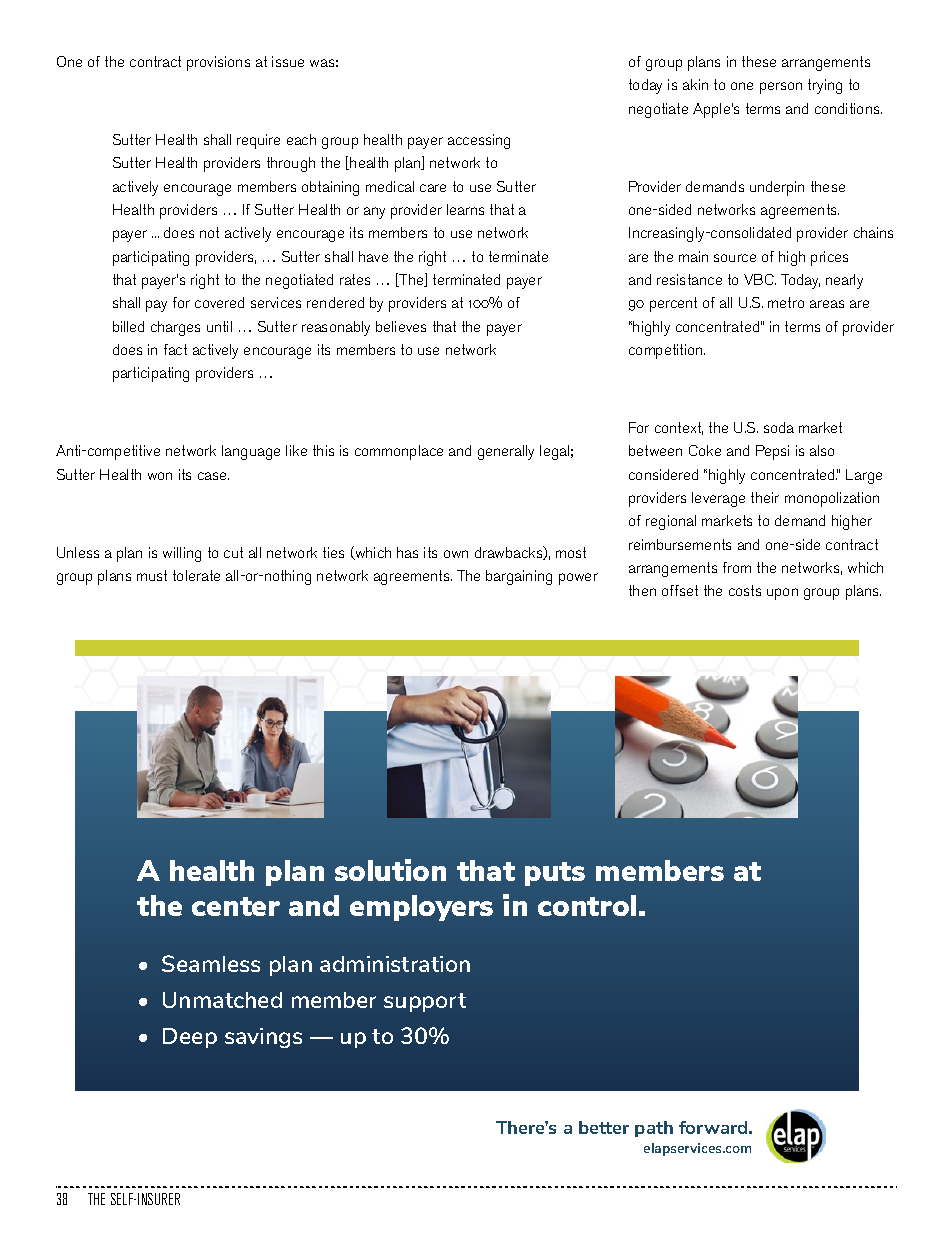  I want to click on accessing, so click(479, 141).
